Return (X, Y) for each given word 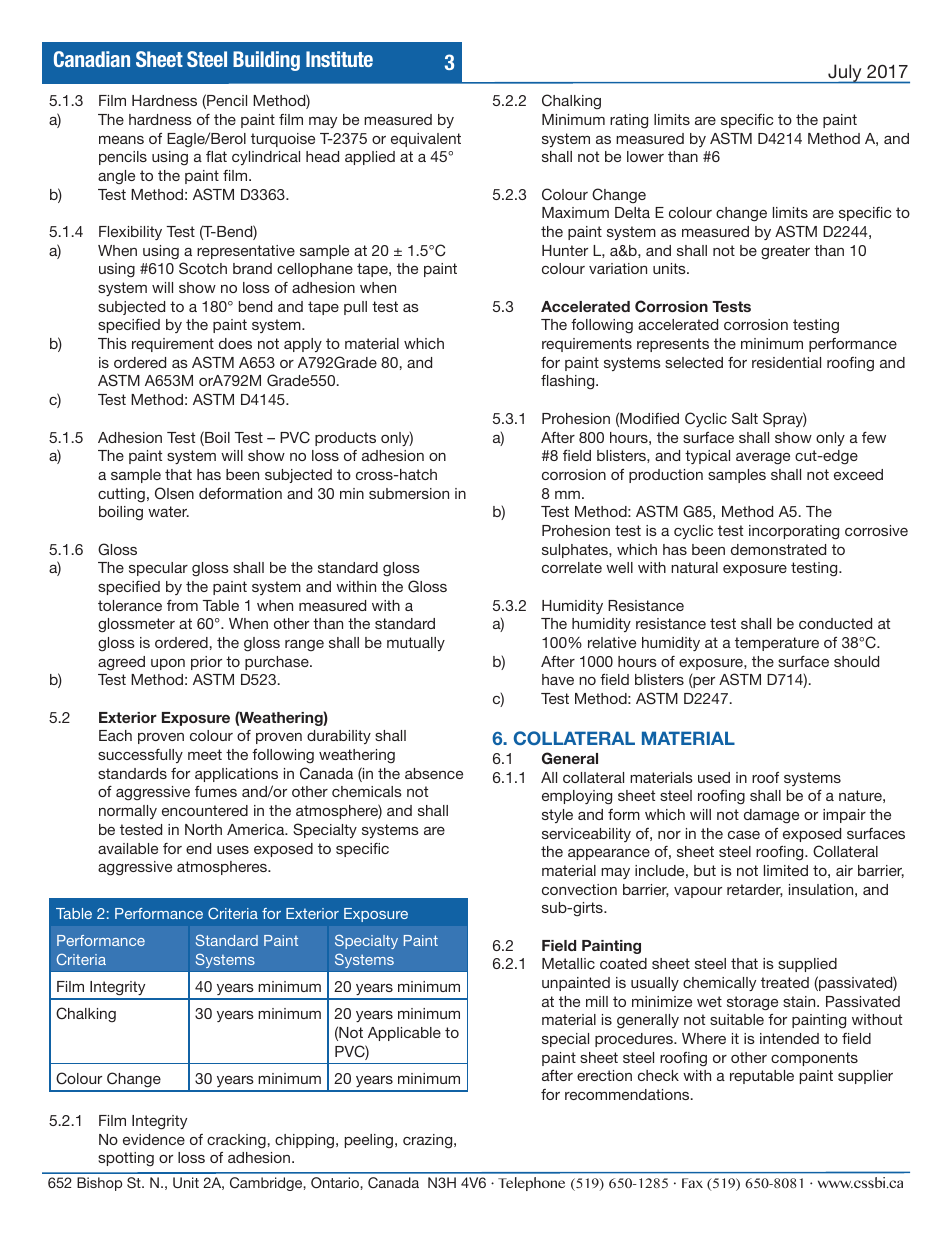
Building (266, 61)
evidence (154, 1139)
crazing (429, 1141)
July (845, 74)
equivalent (426, 140)
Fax (692, 1183)
